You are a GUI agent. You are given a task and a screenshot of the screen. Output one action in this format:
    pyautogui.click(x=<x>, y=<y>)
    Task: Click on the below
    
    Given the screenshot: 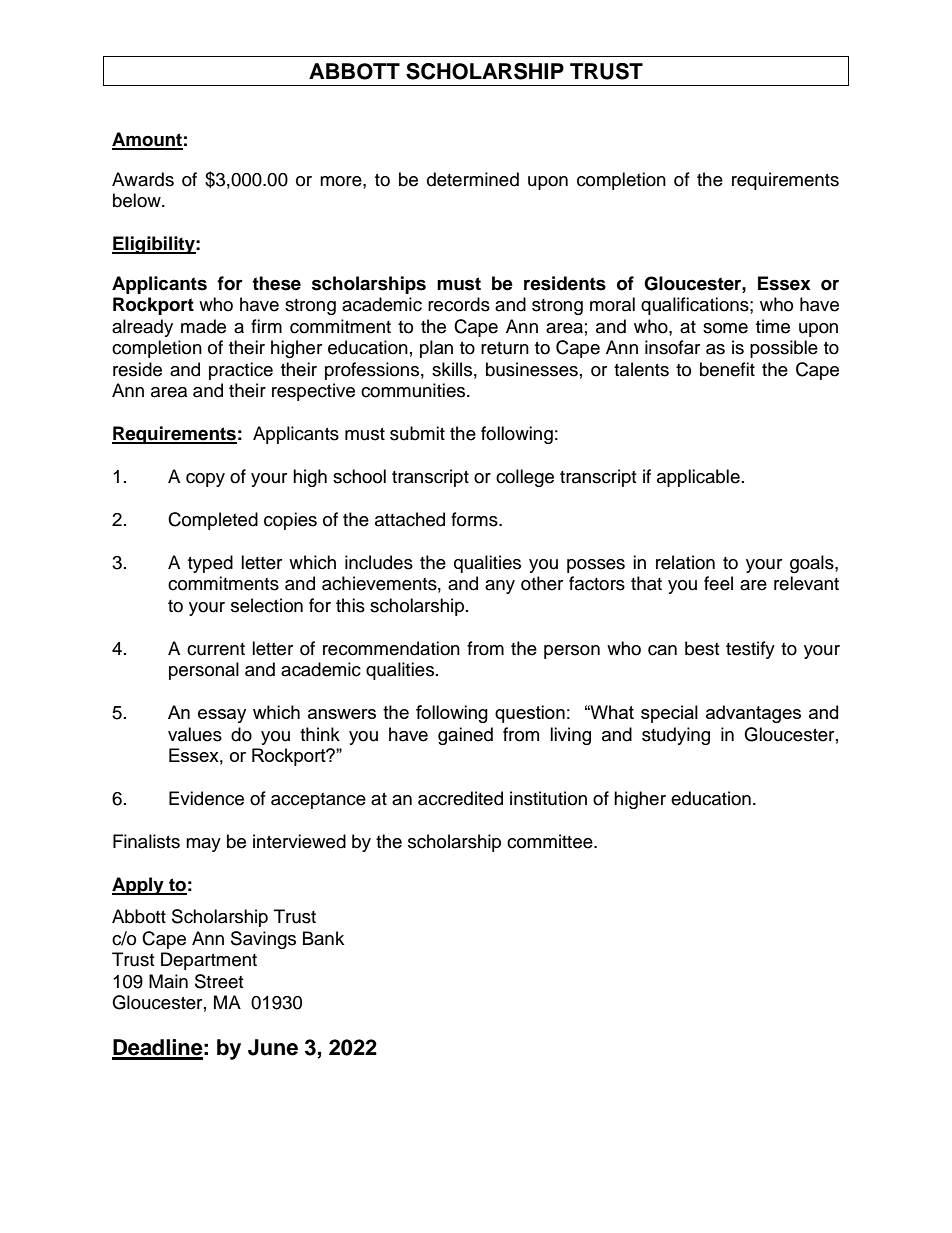 What is the action you would take?
    pyautogui.click(x=138, y=200)
